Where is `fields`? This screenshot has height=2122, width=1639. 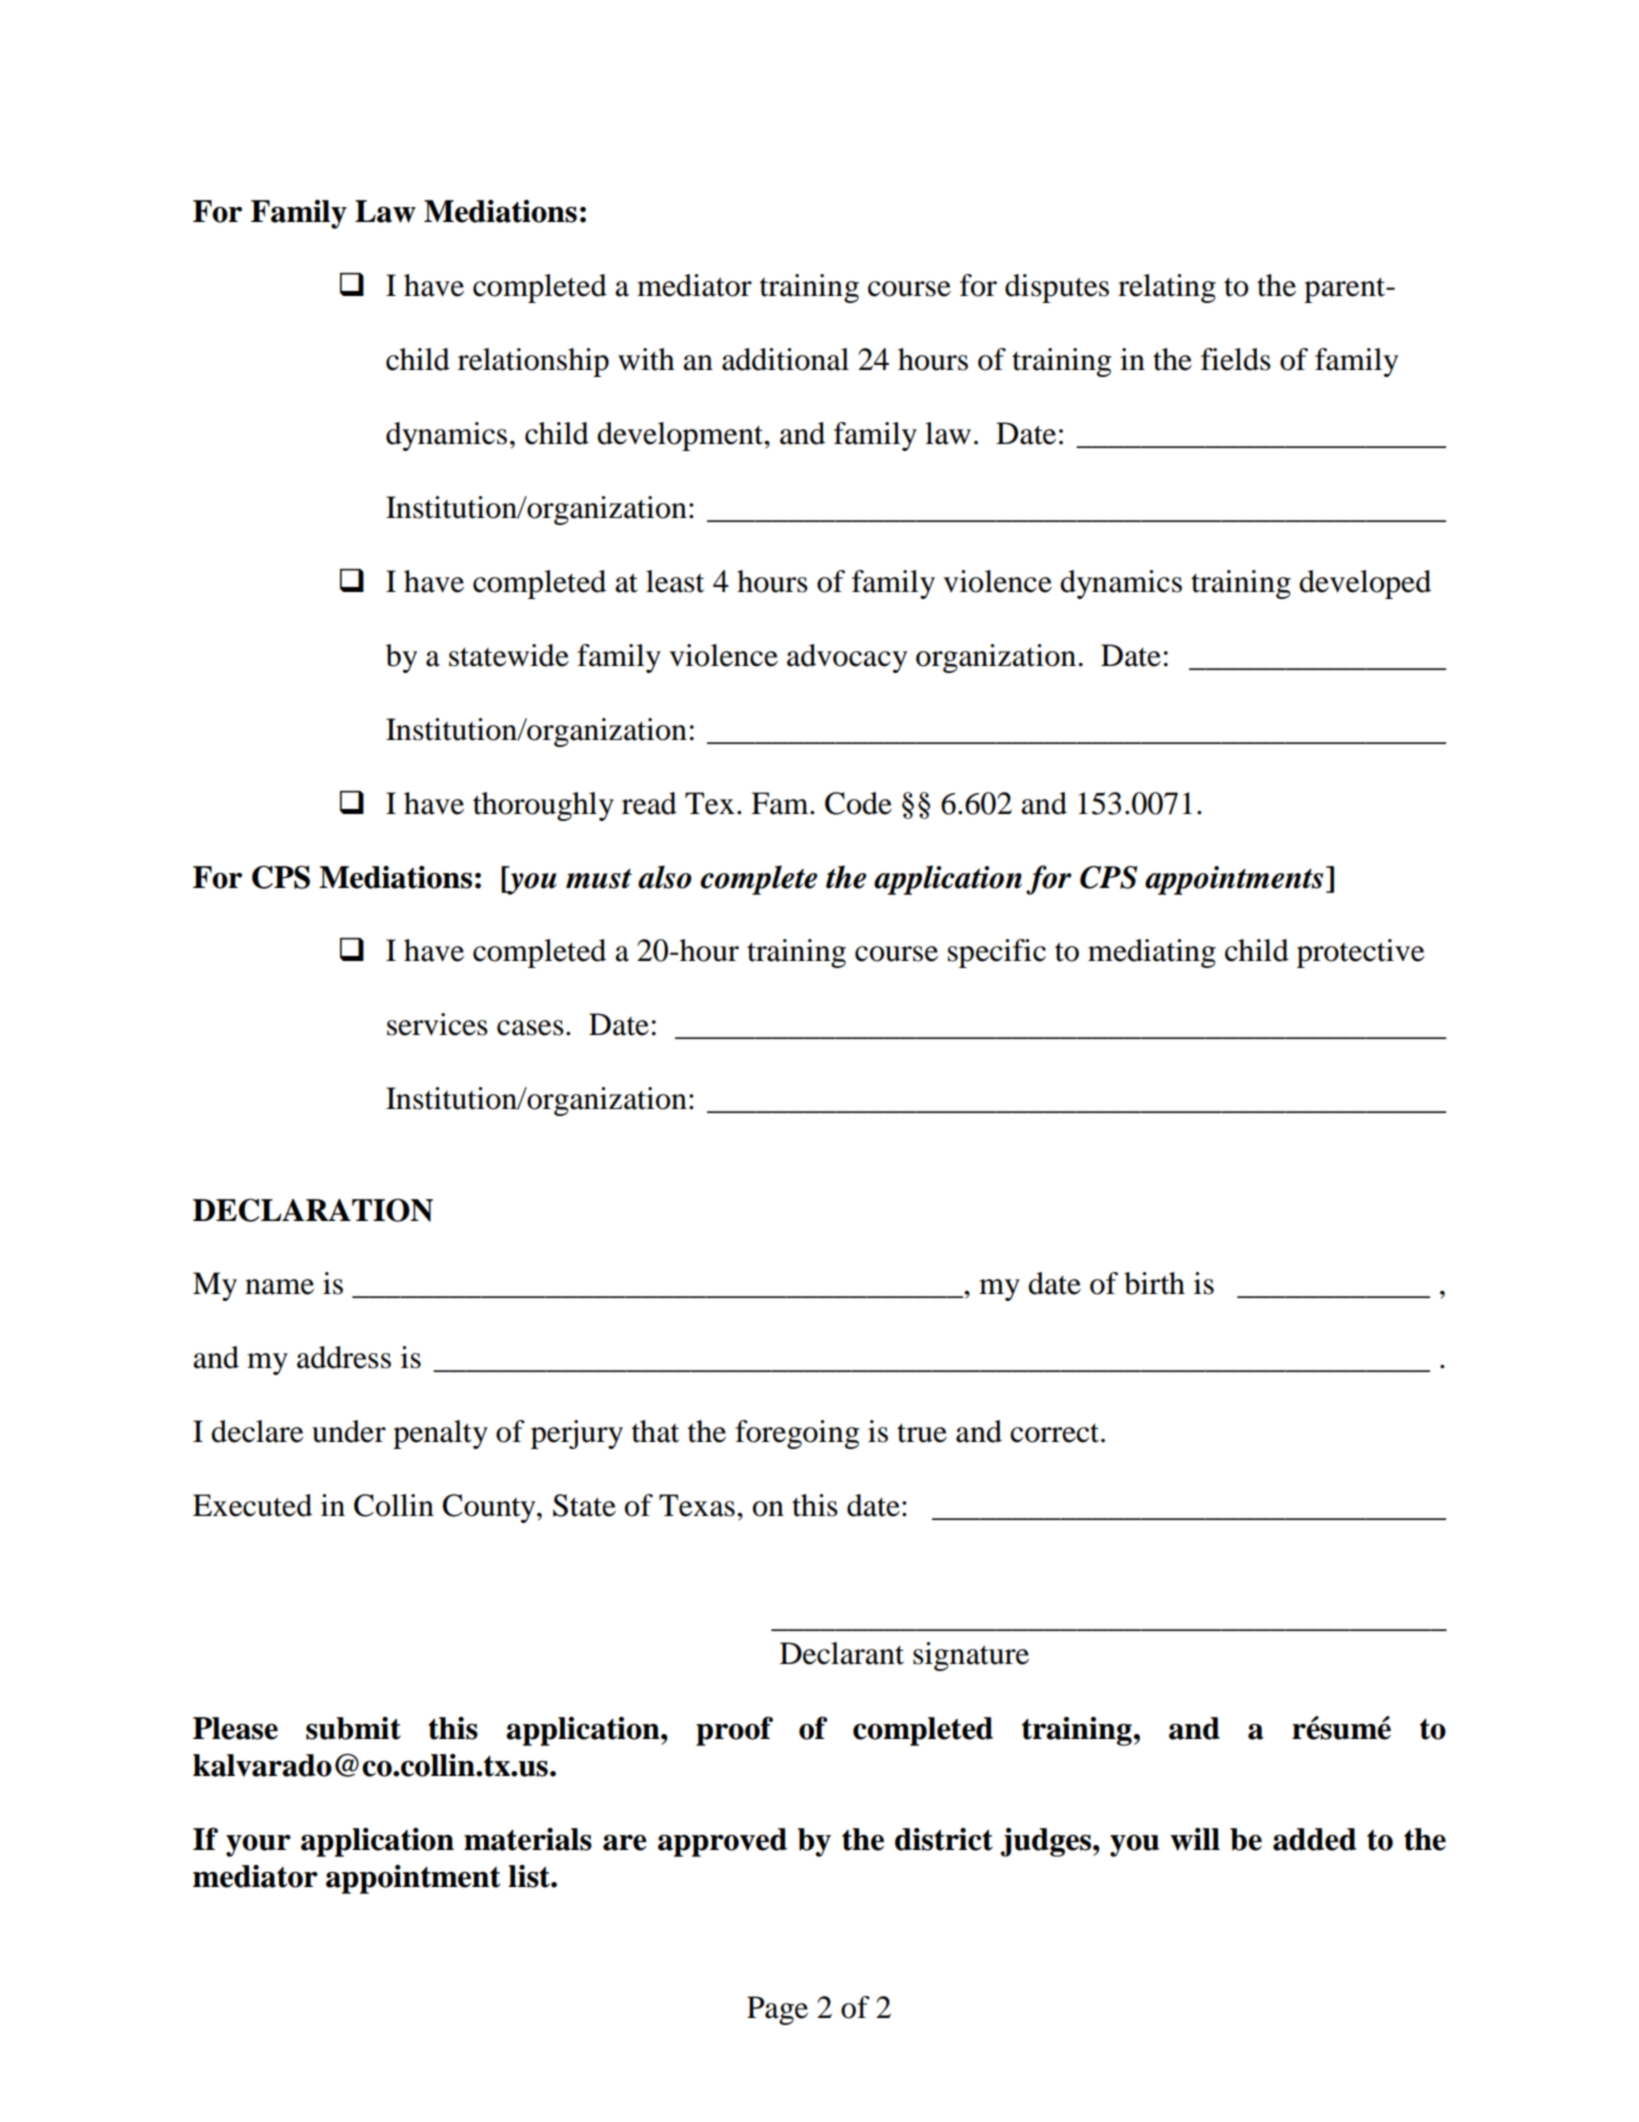 fields is located at coordinates (1236, 359).
